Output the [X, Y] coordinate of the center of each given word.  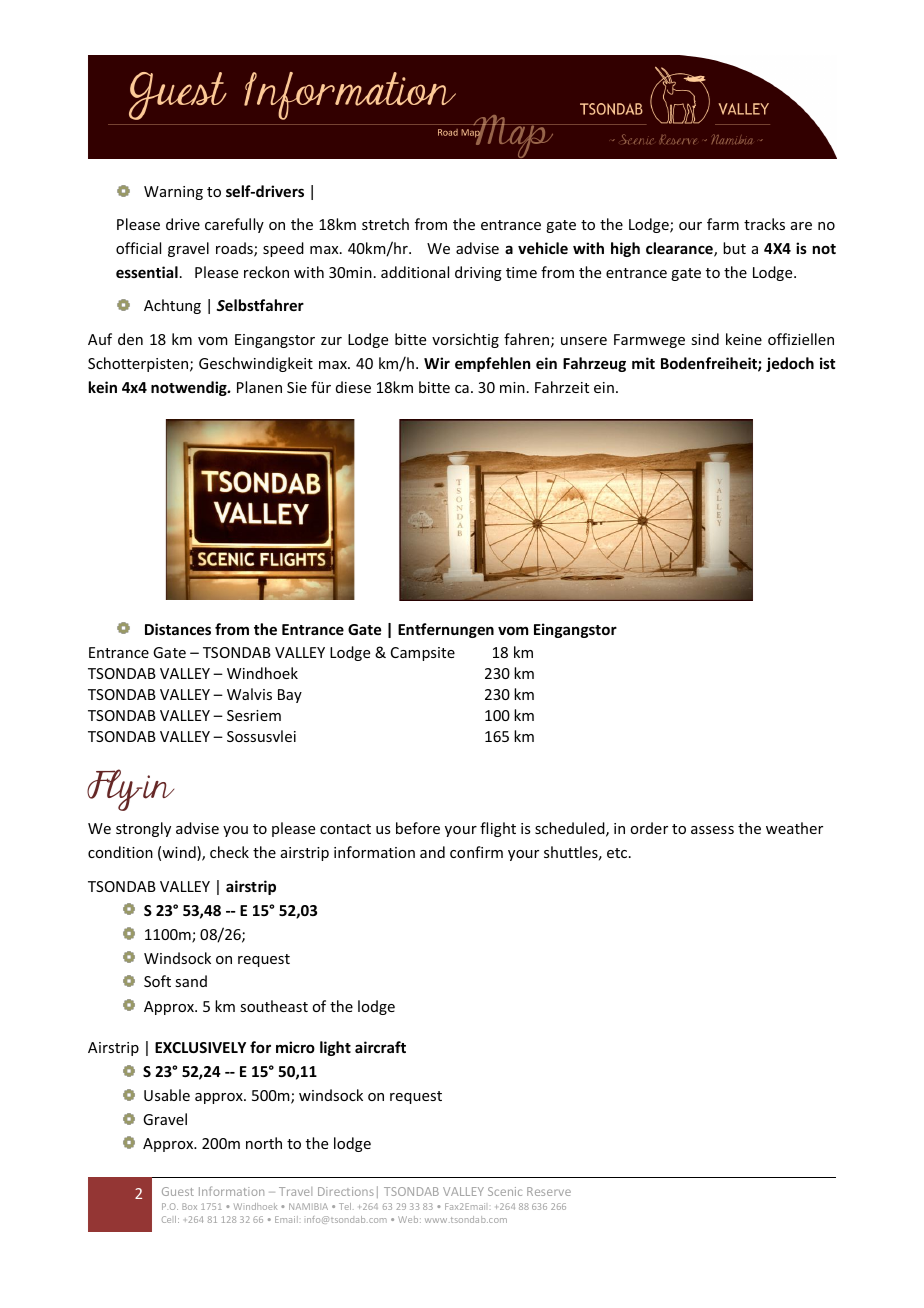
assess [712, 830]
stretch [385, 224]
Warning [173, 193]
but [734, 248]
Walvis [249, 694]
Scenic [505, 1191]
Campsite [423, 654]
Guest [178, 1191]
